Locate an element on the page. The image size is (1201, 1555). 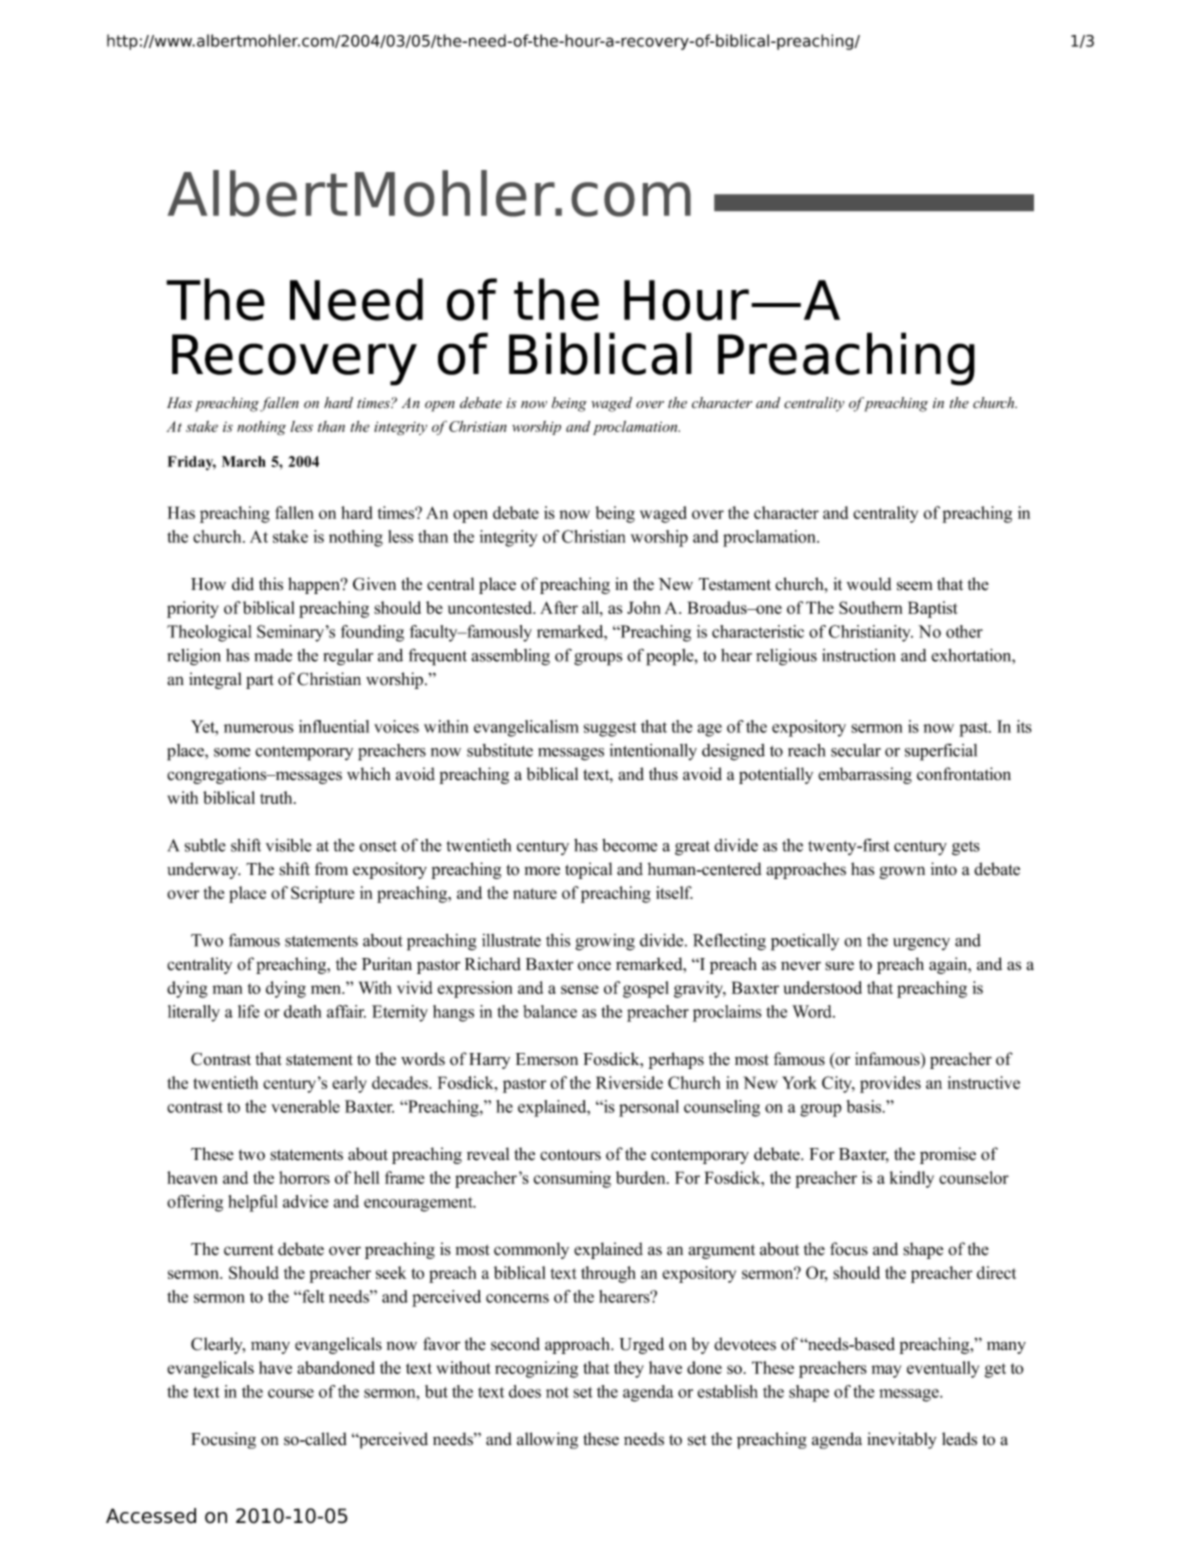
Accessed is located at coordinates (151, 1516).
